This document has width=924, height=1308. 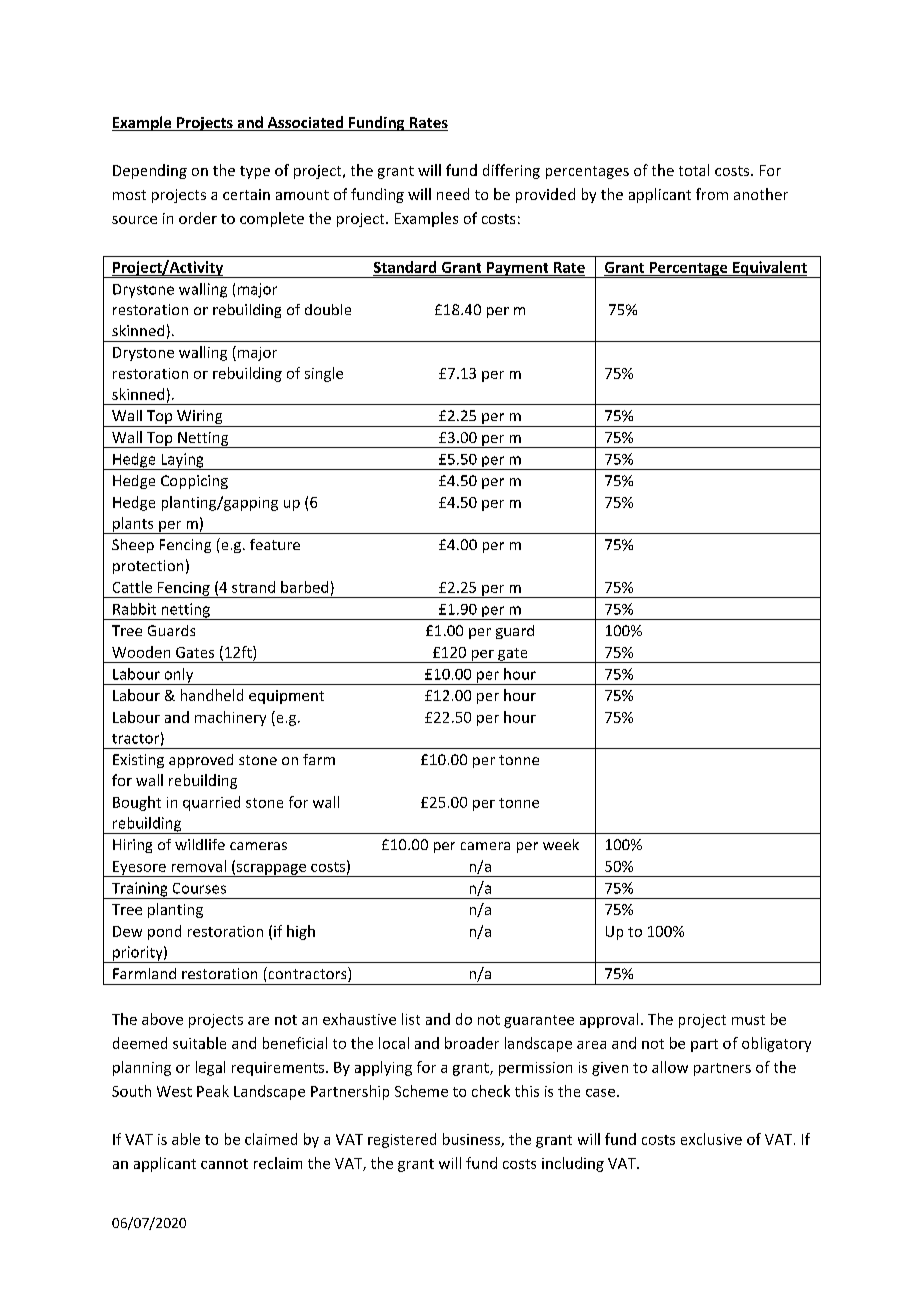 I want to click on Equivalent, so click(x=770, y=269).
